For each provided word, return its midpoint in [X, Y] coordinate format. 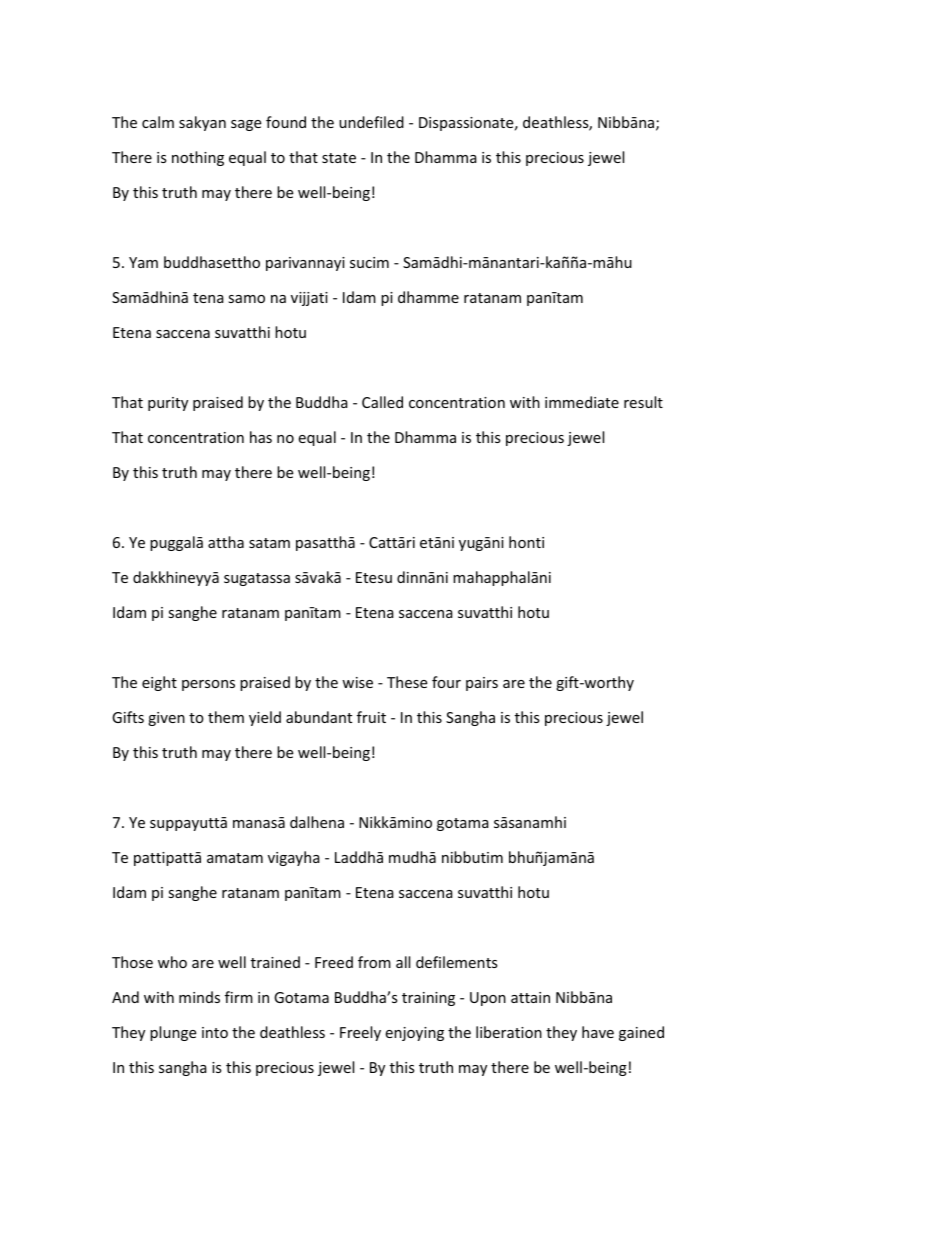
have [598, 1032]
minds [199, 997]
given [166, 719]
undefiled [371, 122]
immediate [582, 402]
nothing [198, 158]
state [339, 158]
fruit [371, 717]
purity [168, 404]
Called [382, 402]
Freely [360, 1033]
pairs [482, 684]
